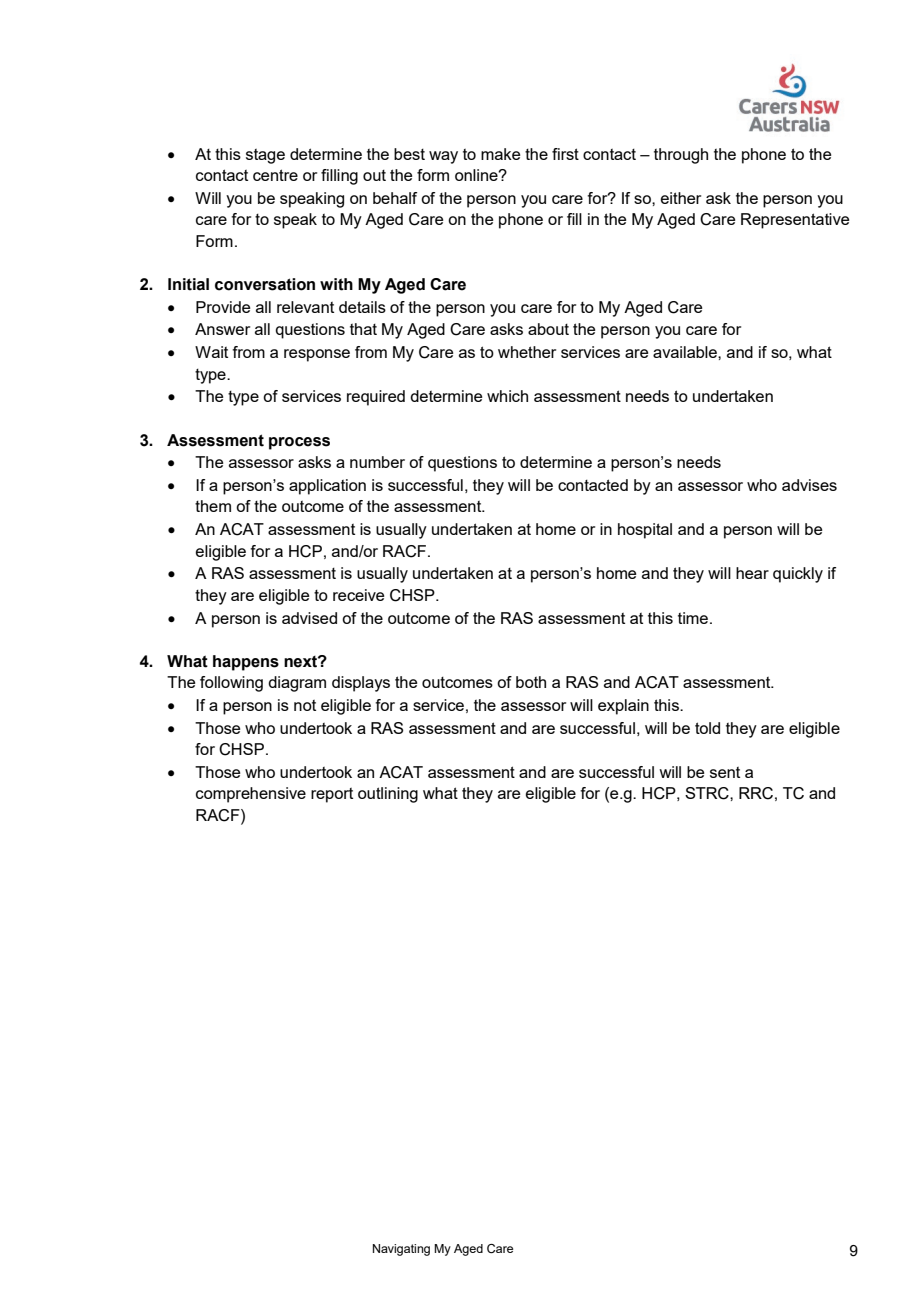 This document has height=1308, width=924. Describe the element at coordinates (500, 154) in the document. I see `make` at that location.
